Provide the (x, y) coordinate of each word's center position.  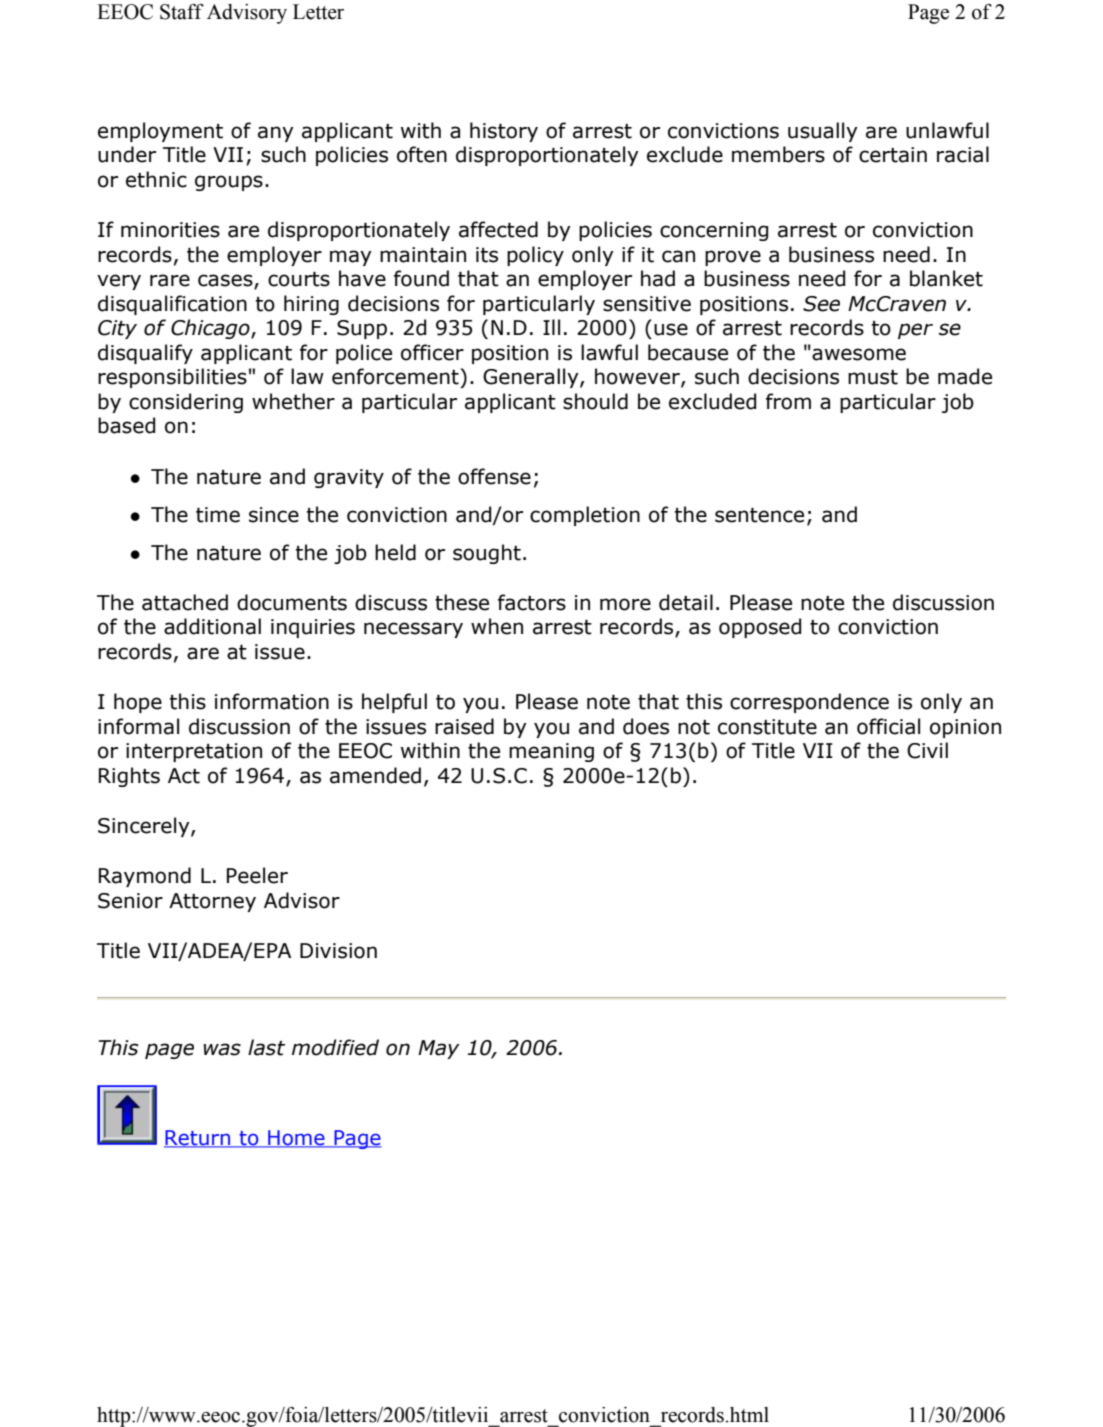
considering (186, 403)
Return (198, 1138)
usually (823, 132)
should (595, 401)
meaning (551, 752)
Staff (182, 12)
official (888, 726)
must (873, 377)
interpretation (194, 752)
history (504, 132)
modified (335, 1047)
